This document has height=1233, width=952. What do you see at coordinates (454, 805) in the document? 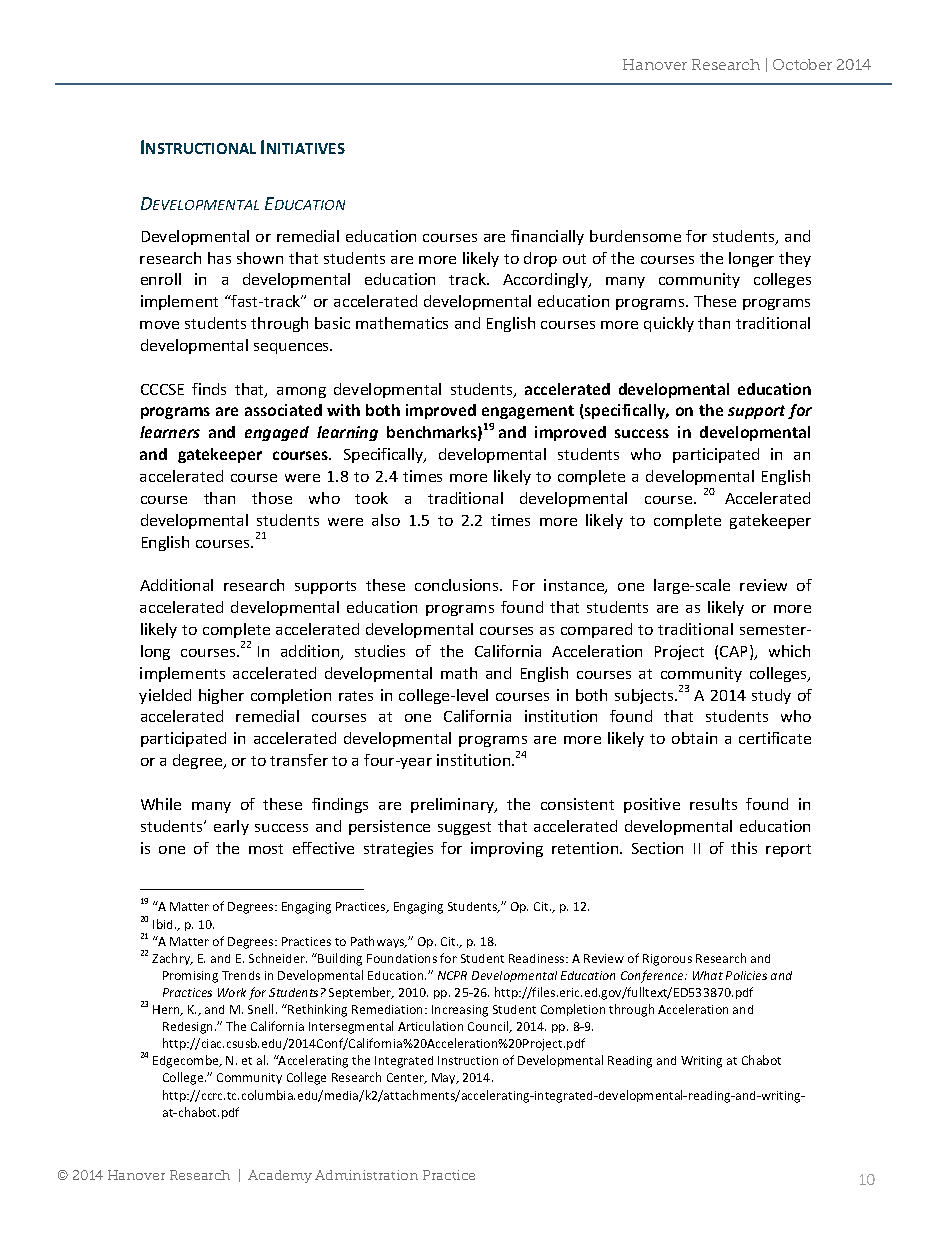
I see `preliminary` at bounding box center [454, 805].
